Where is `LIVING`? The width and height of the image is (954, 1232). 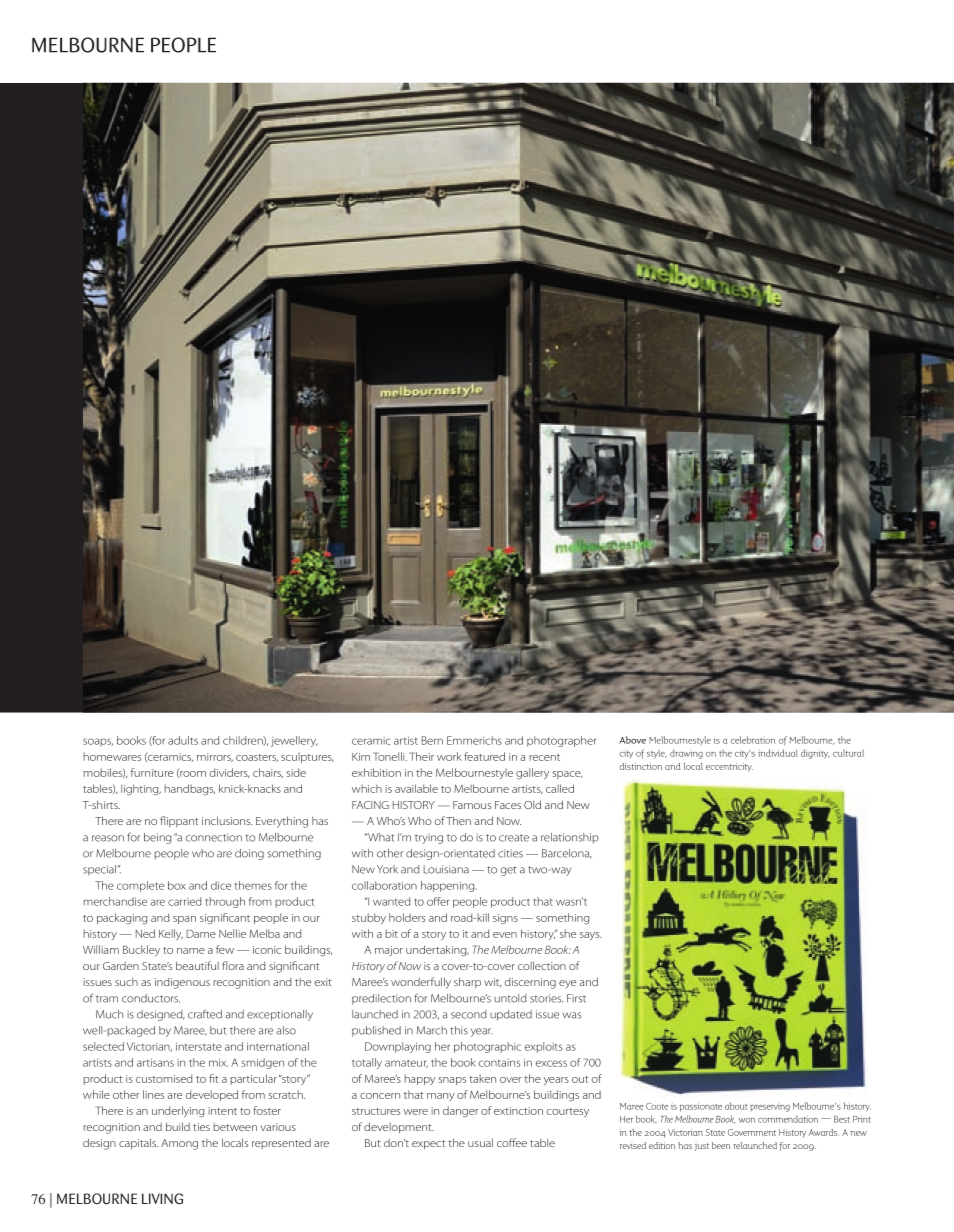
LIVING is located at coordinates (162, 1198).
